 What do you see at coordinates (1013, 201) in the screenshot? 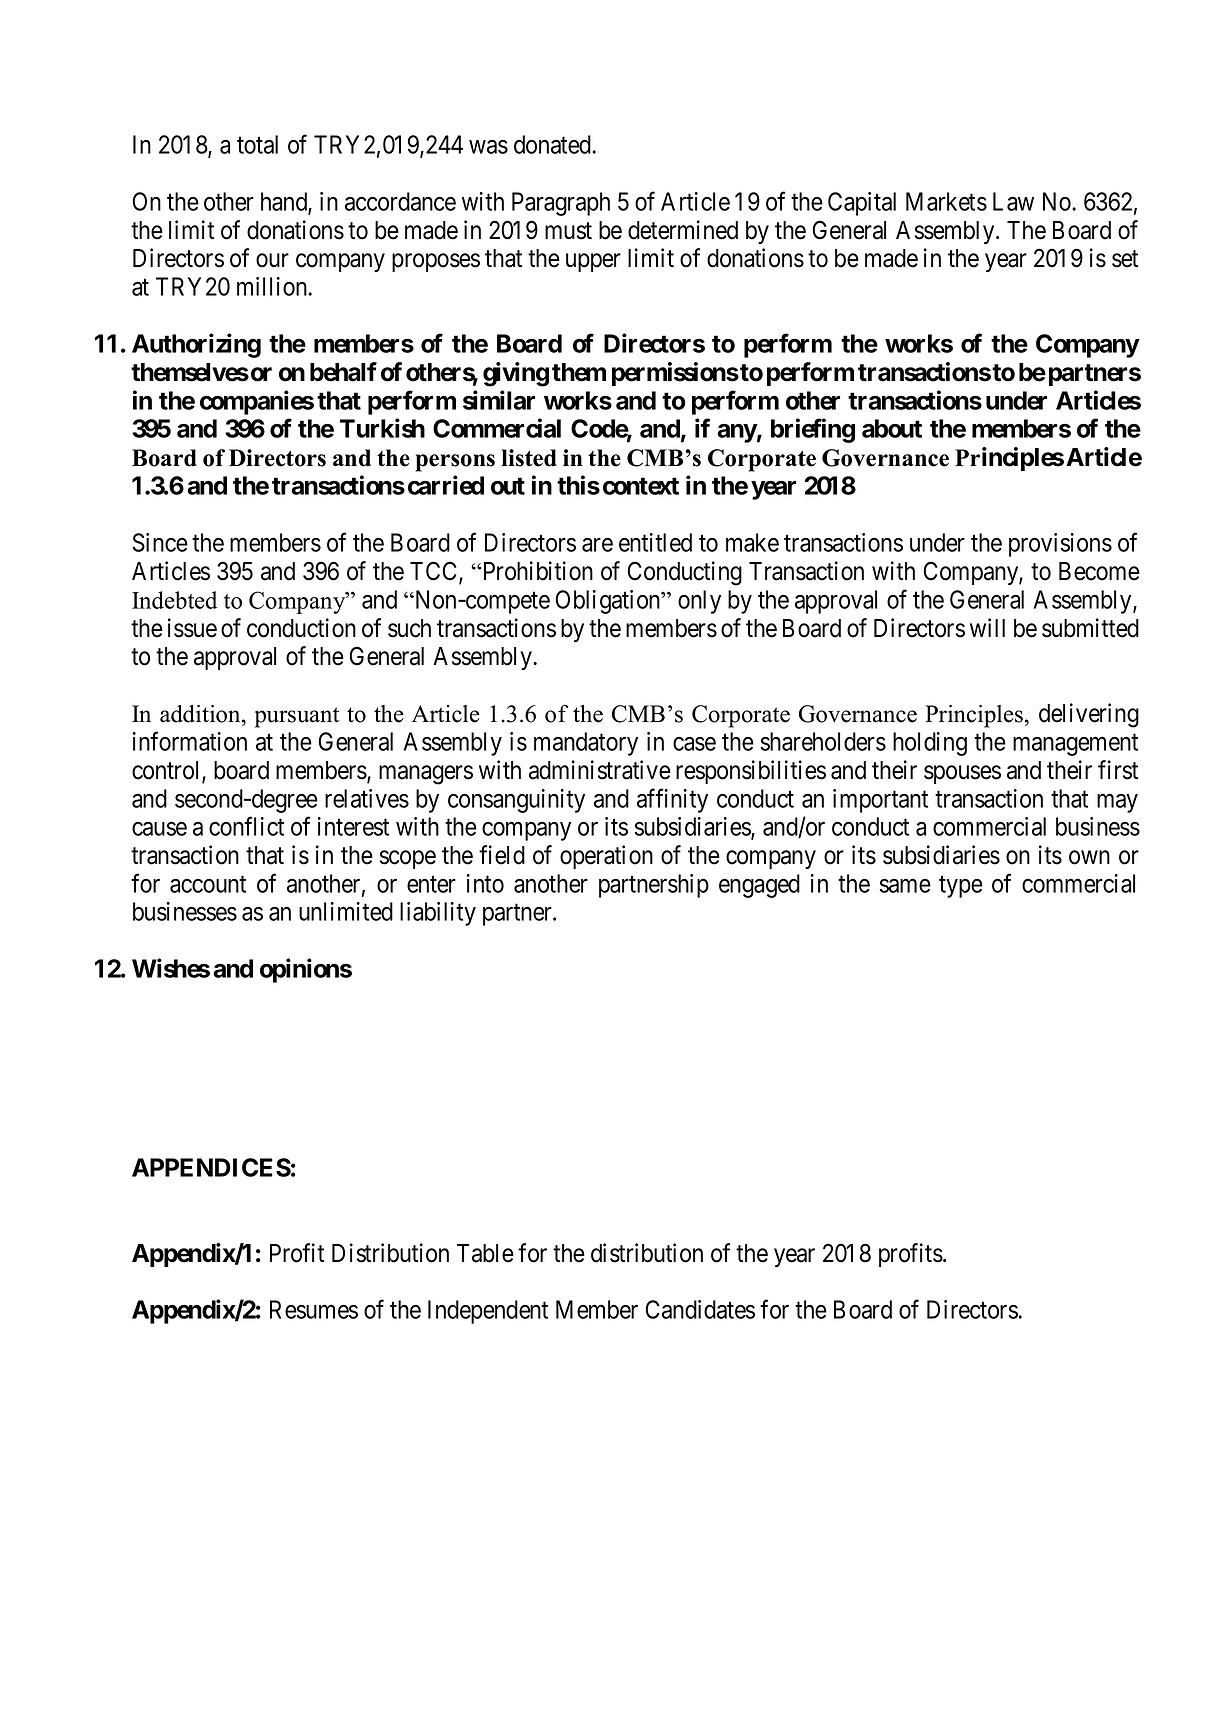
I see `Law` at bounding box center [1013, 201].
